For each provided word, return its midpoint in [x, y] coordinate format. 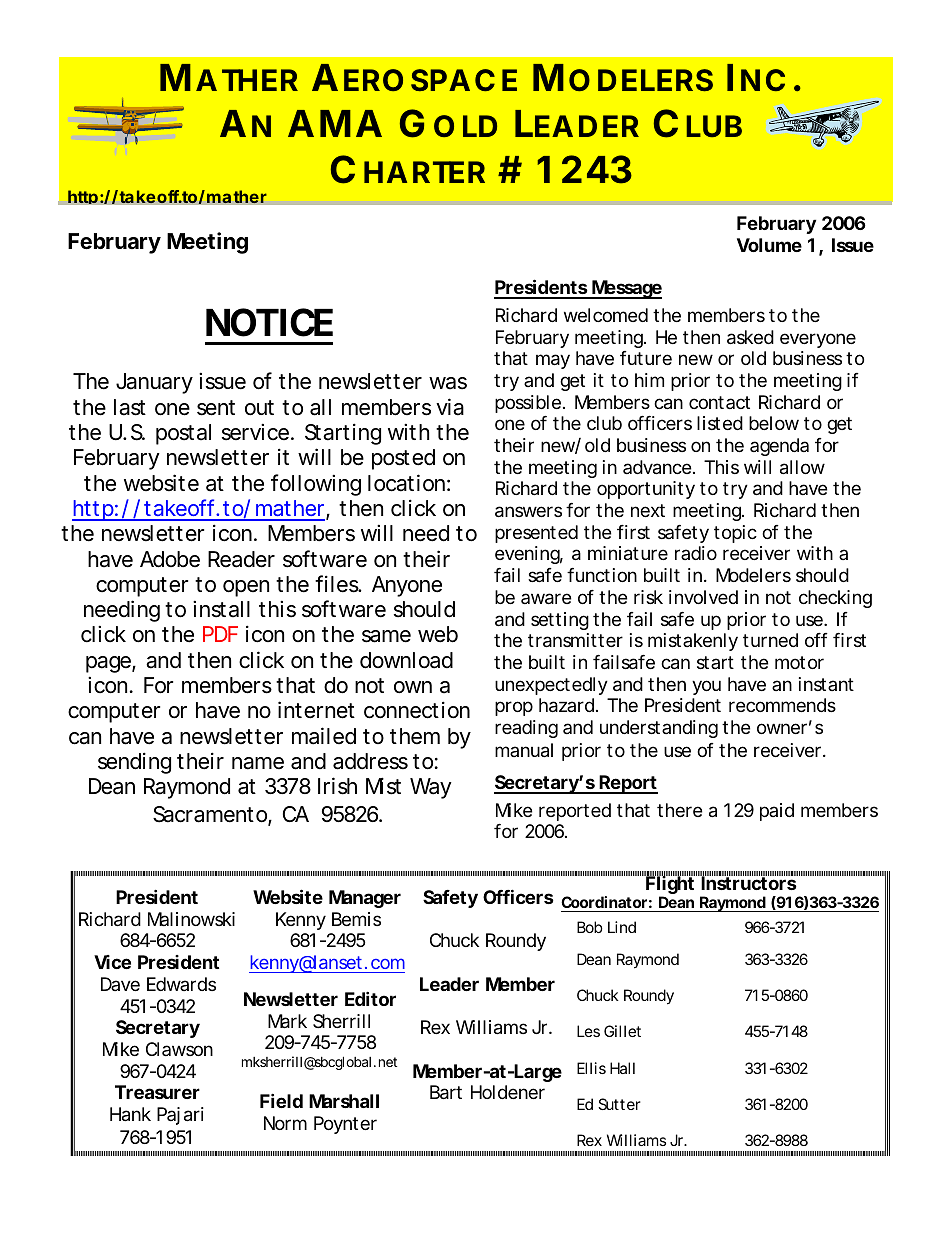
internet [316, 710]
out [259, 408]
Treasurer [157, 1092]
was [448, 383]
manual [524, 750]
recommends [782, 705]
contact [719, 402]
